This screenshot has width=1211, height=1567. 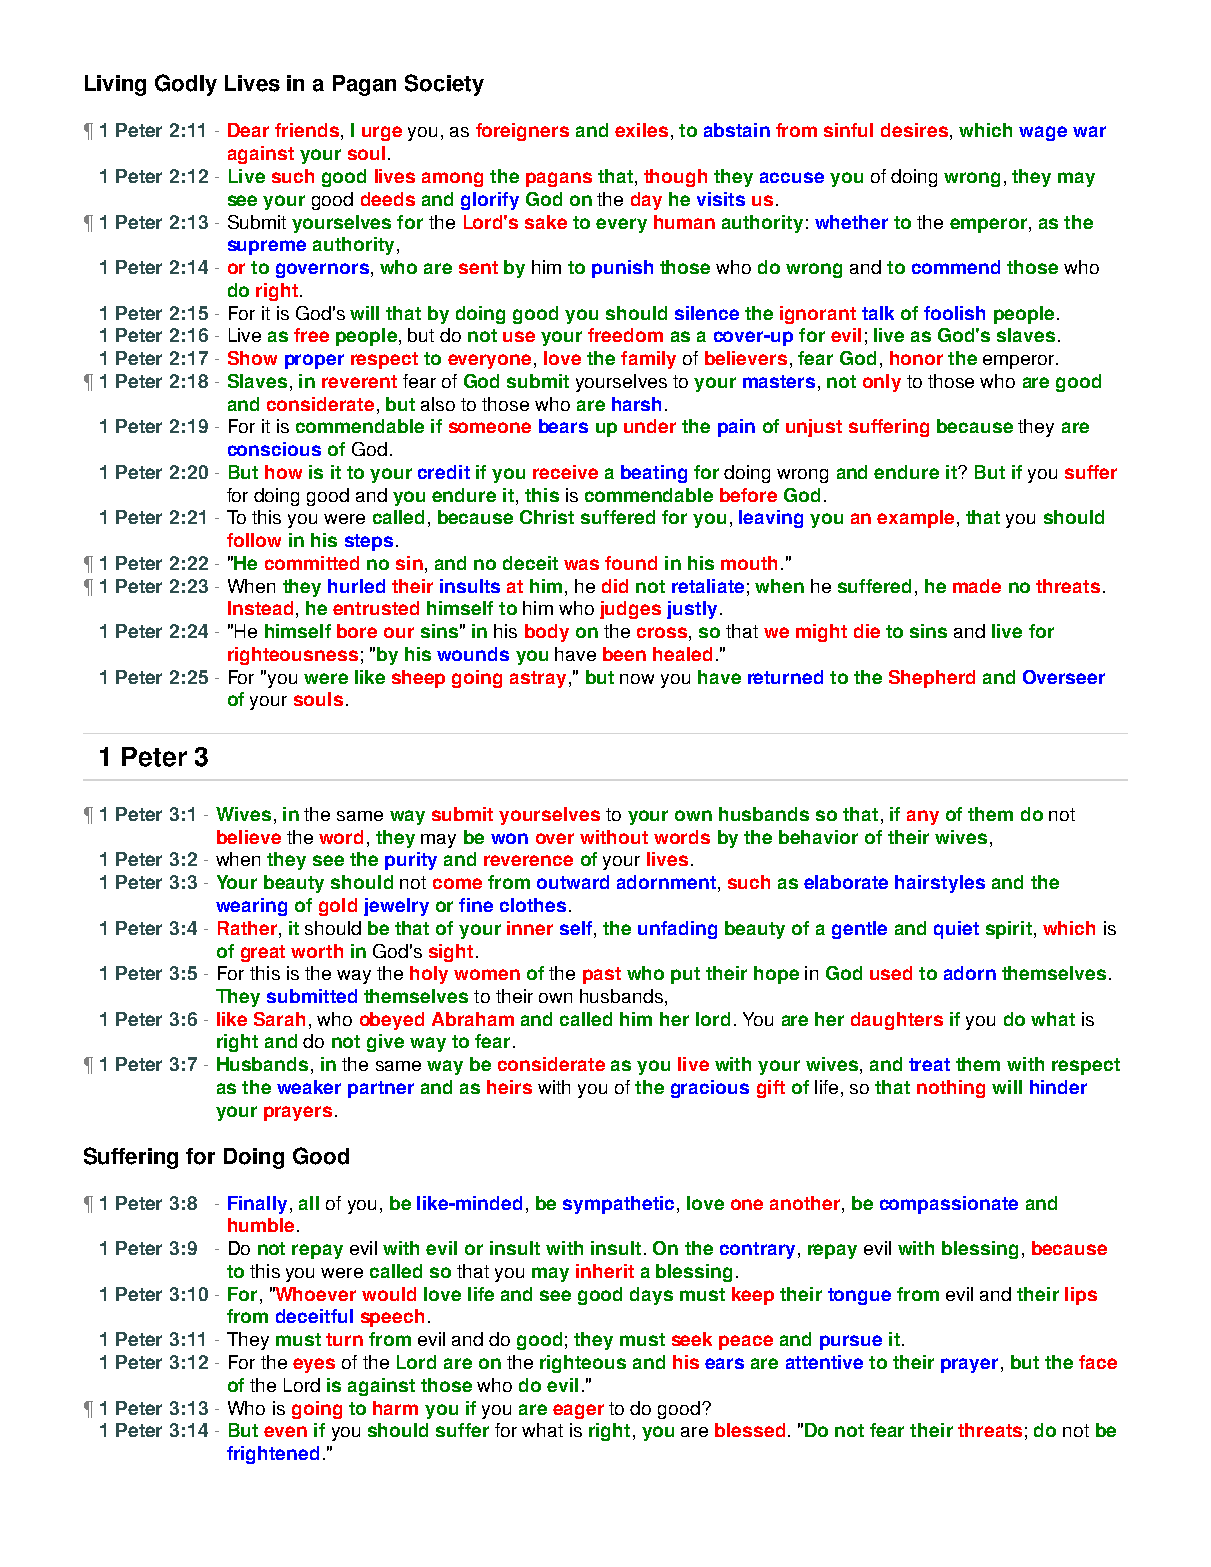 I want to click on wage, so click(x=1043, y=133).
